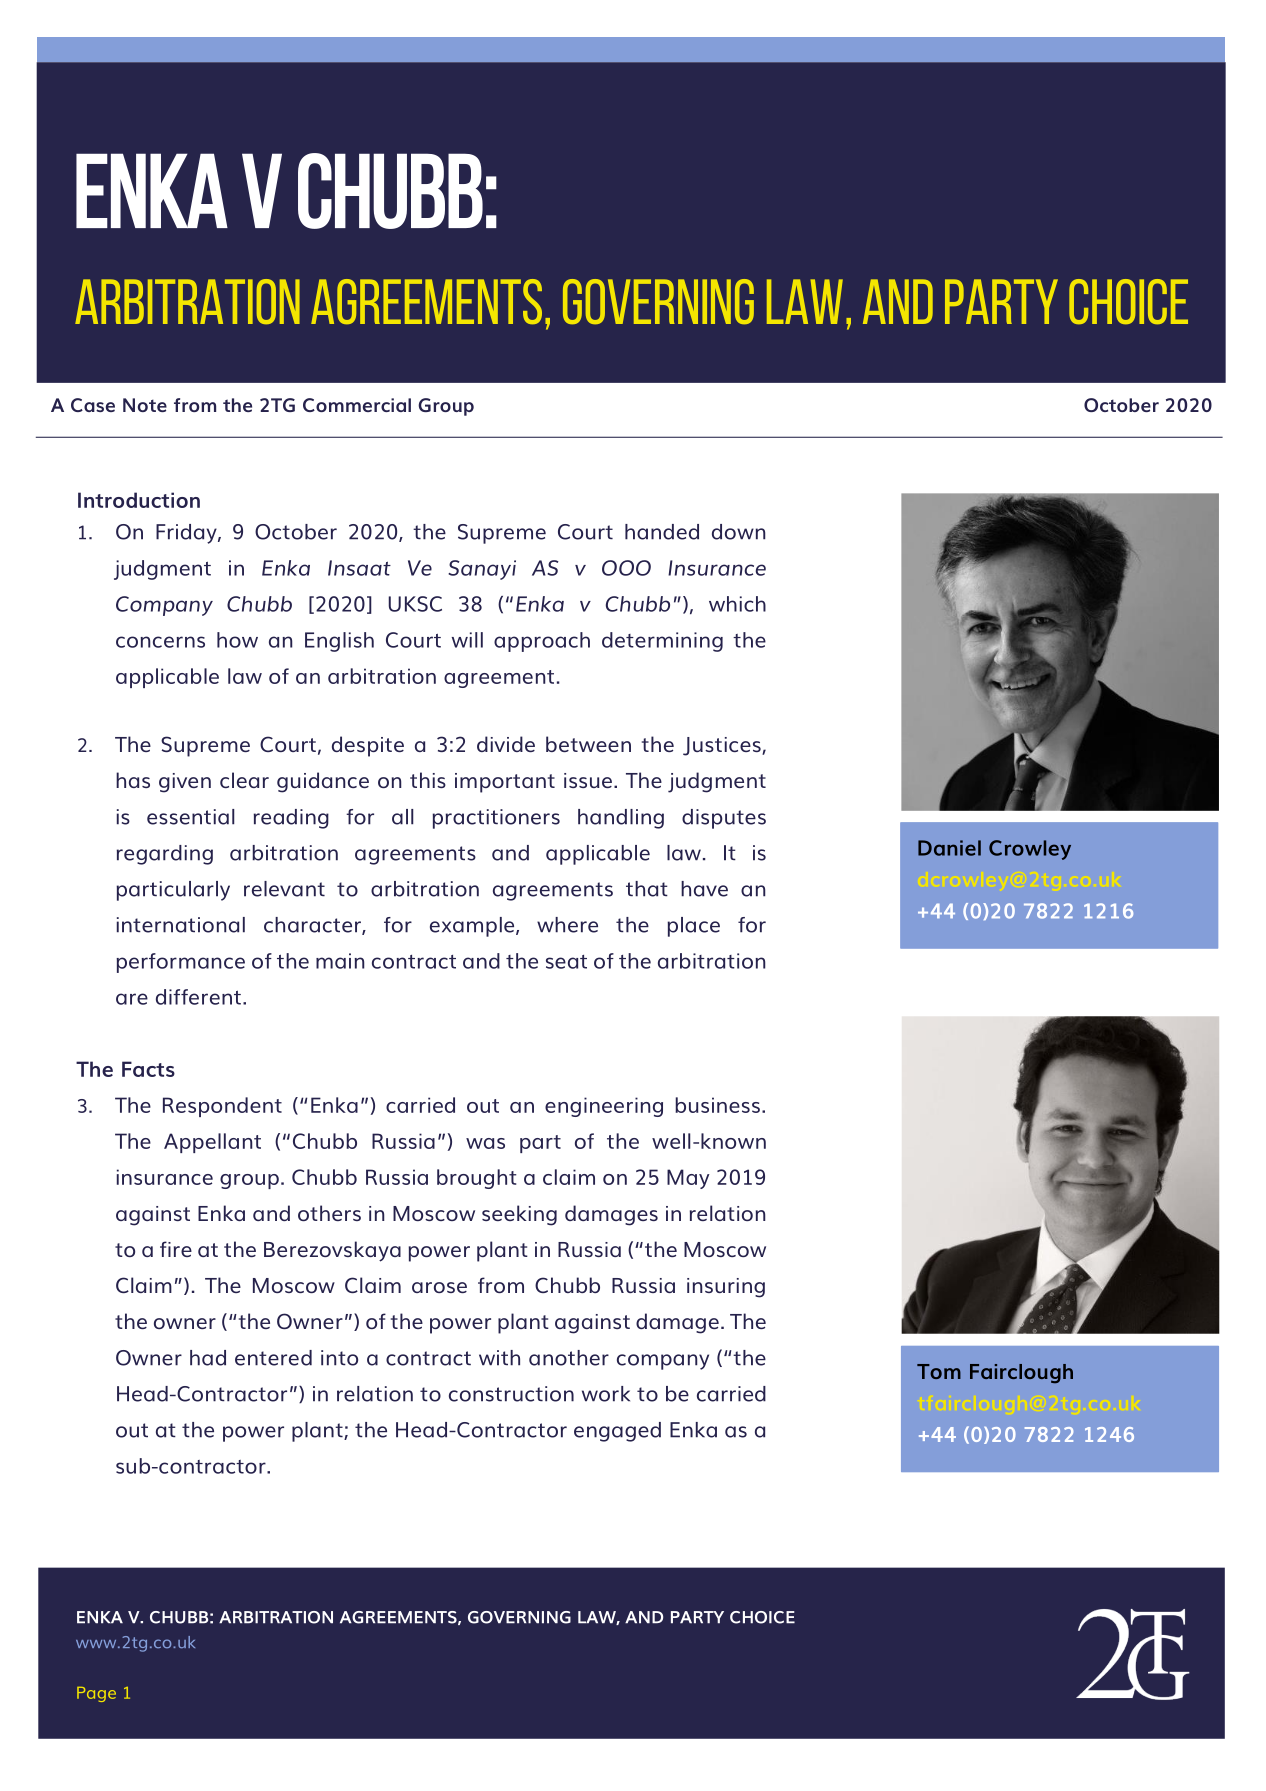 Image resolution: width=1266 pixels, height=1791 pixels. Describe the element at coordinates (617, 1432) in the page. I see `engaged` at that location.
